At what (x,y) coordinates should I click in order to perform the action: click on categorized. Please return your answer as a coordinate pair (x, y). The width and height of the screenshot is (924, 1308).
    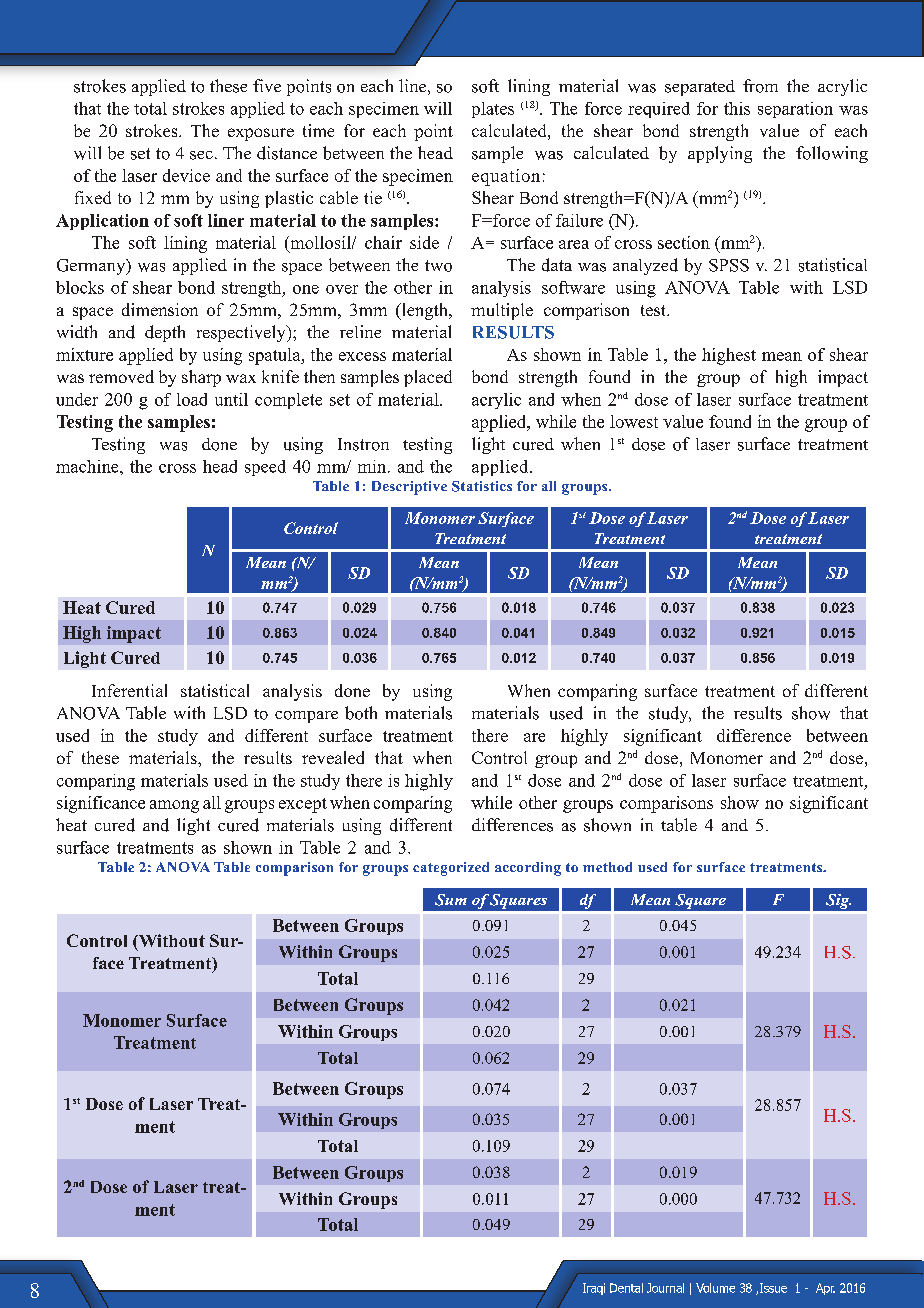
    Looking at the image, I should click on (451, 869).
